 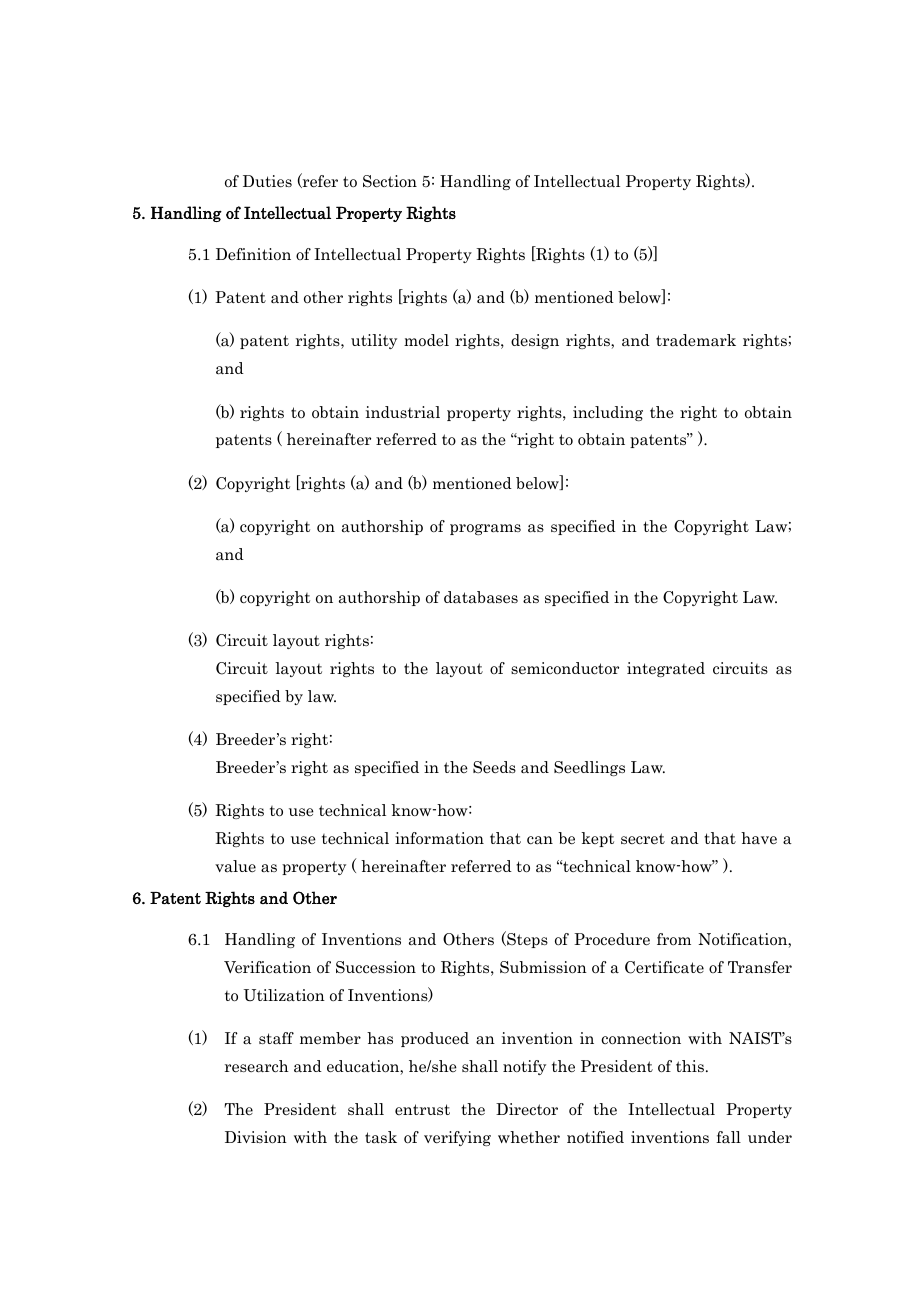 What do you see at coordinates (256, 1137) in the screenshot?
I see `Division` at bounding box center [256, 1137].
